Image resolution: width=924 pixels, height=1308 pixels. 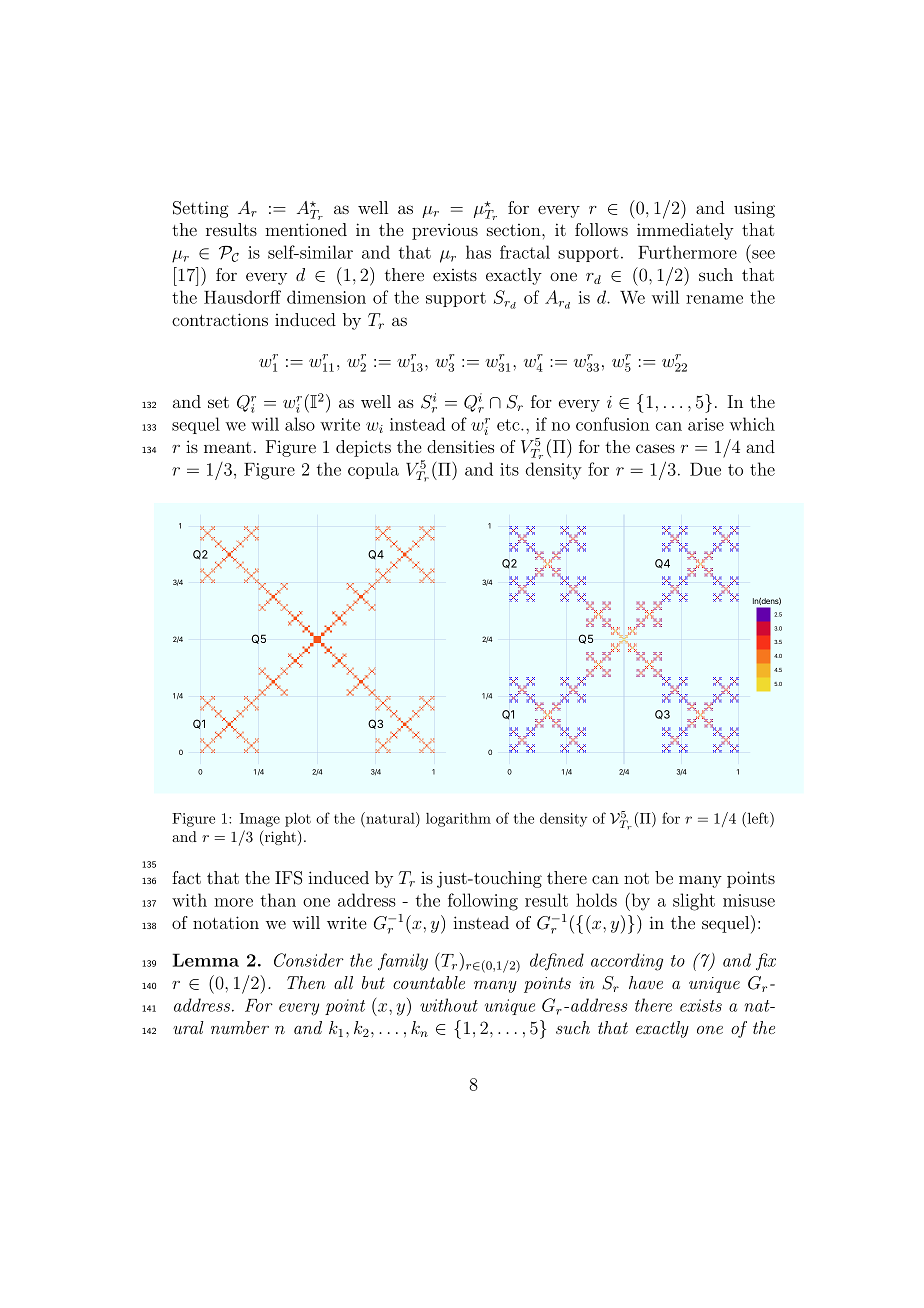 What do you see at coordinates (260, 820) in the document?
I see `Image` at bounding box center [260, 820].
